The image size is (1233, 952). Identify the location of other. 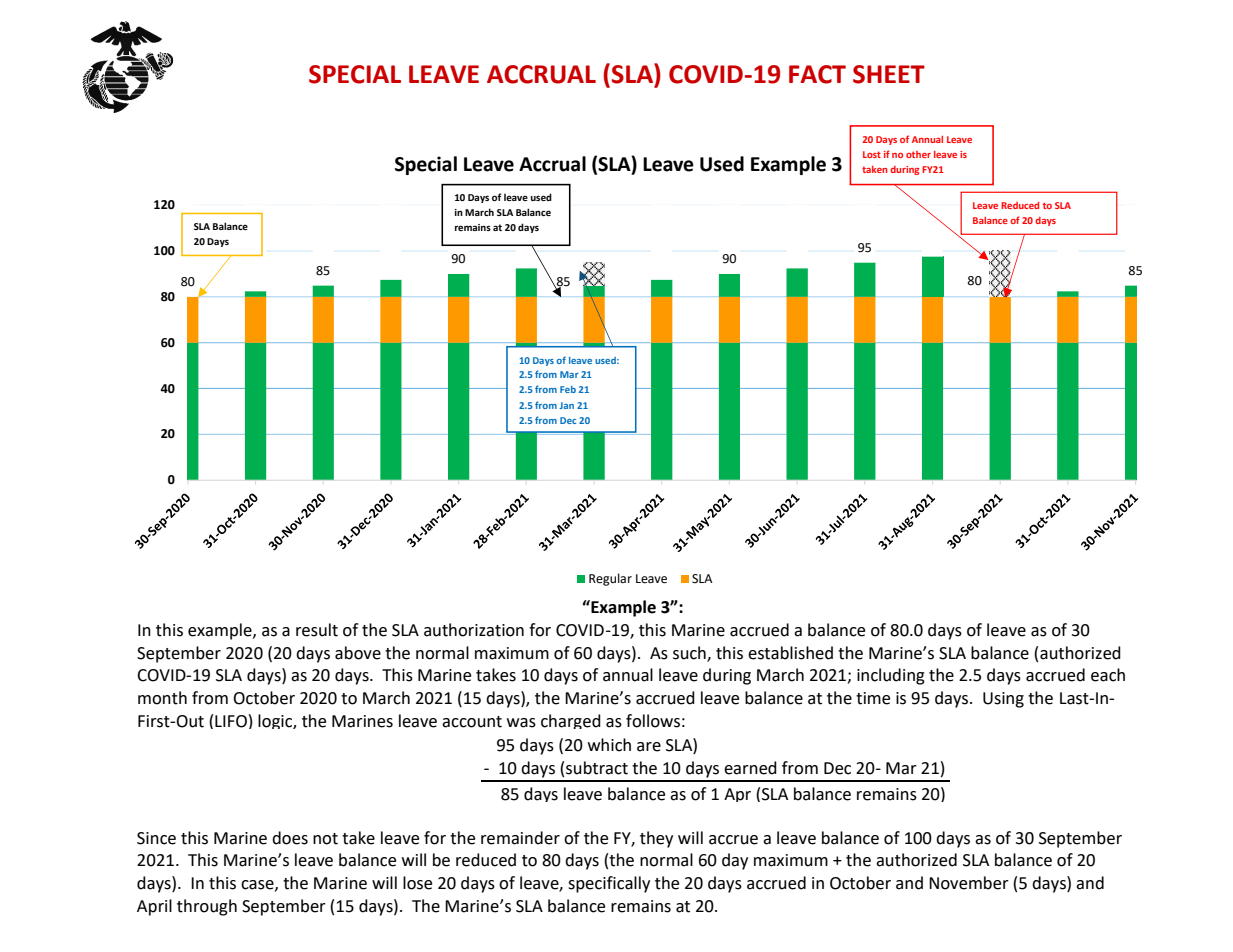
(918, 154).
